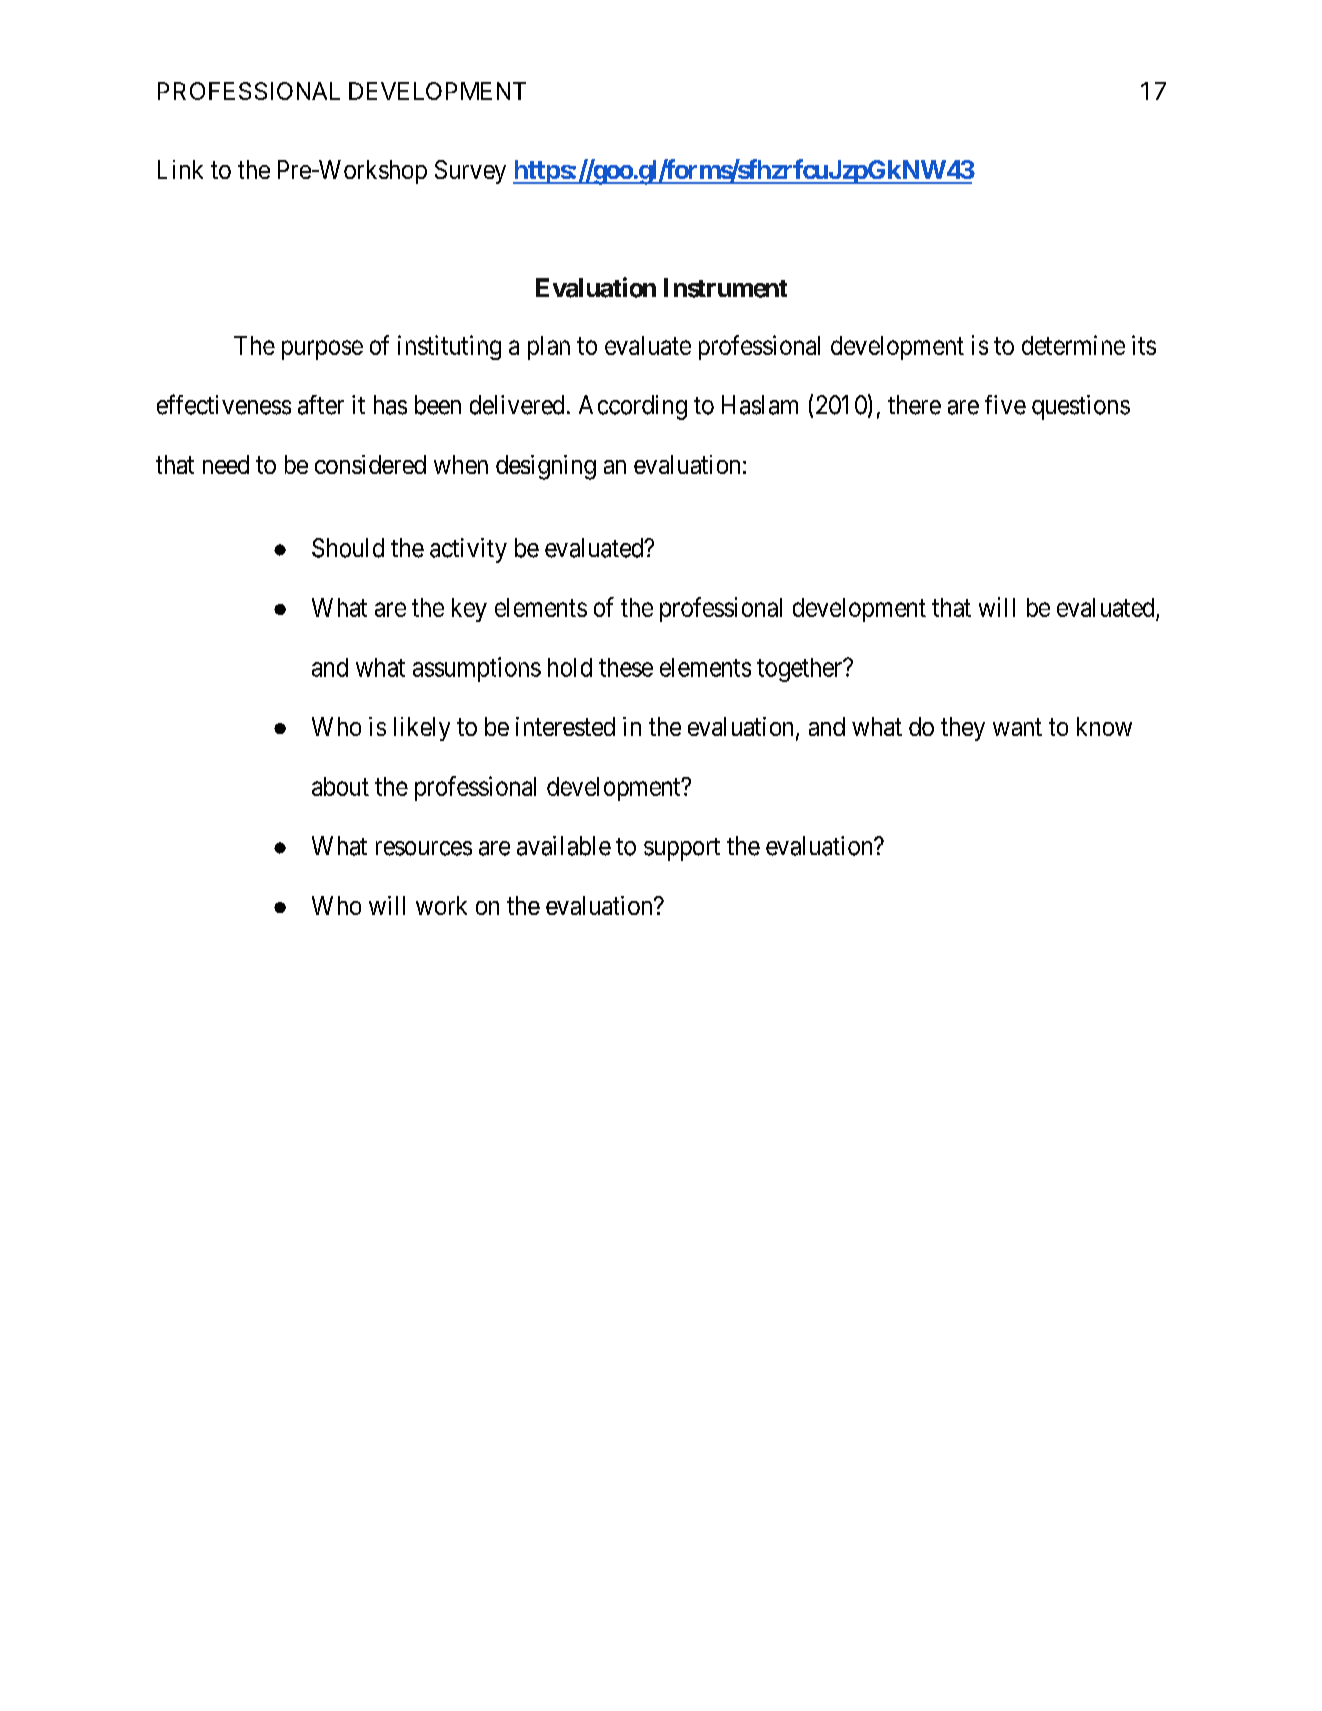 The image size is (1322, 1711). What do you see at coordinates (1017, 727) in the image?
I see `want` at bounding box center [1017, 727].
